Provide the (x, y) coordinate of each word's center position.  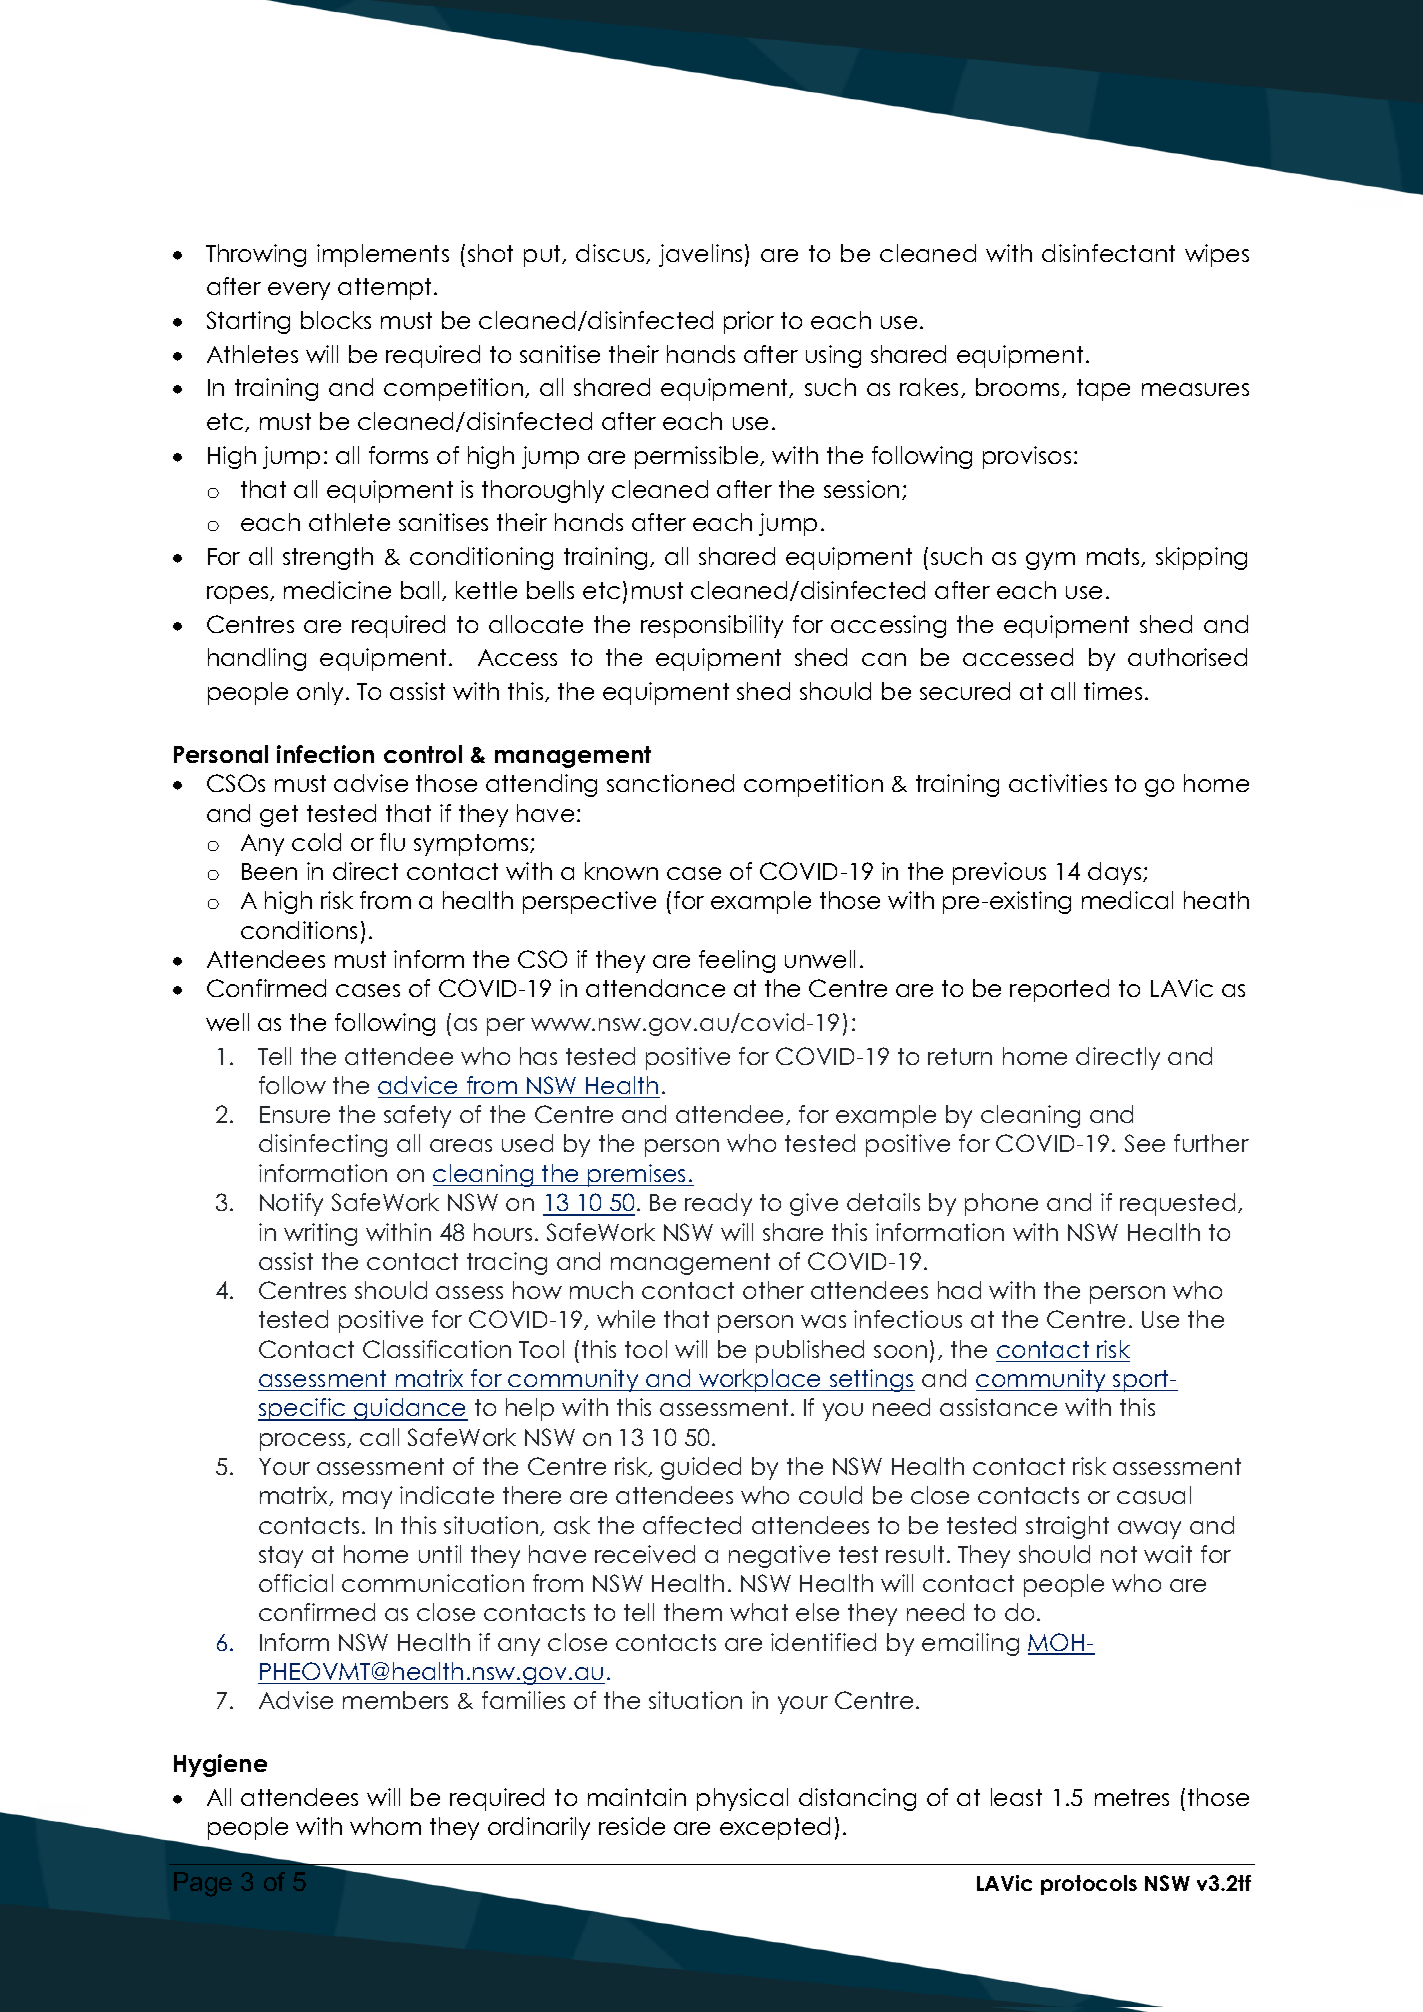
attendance (655, 988)
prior (749, 322)
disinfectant (1108, 253)
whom (385, 1826)
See (1145, 1143)
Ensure (295, 1114)
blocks (336, 320)
